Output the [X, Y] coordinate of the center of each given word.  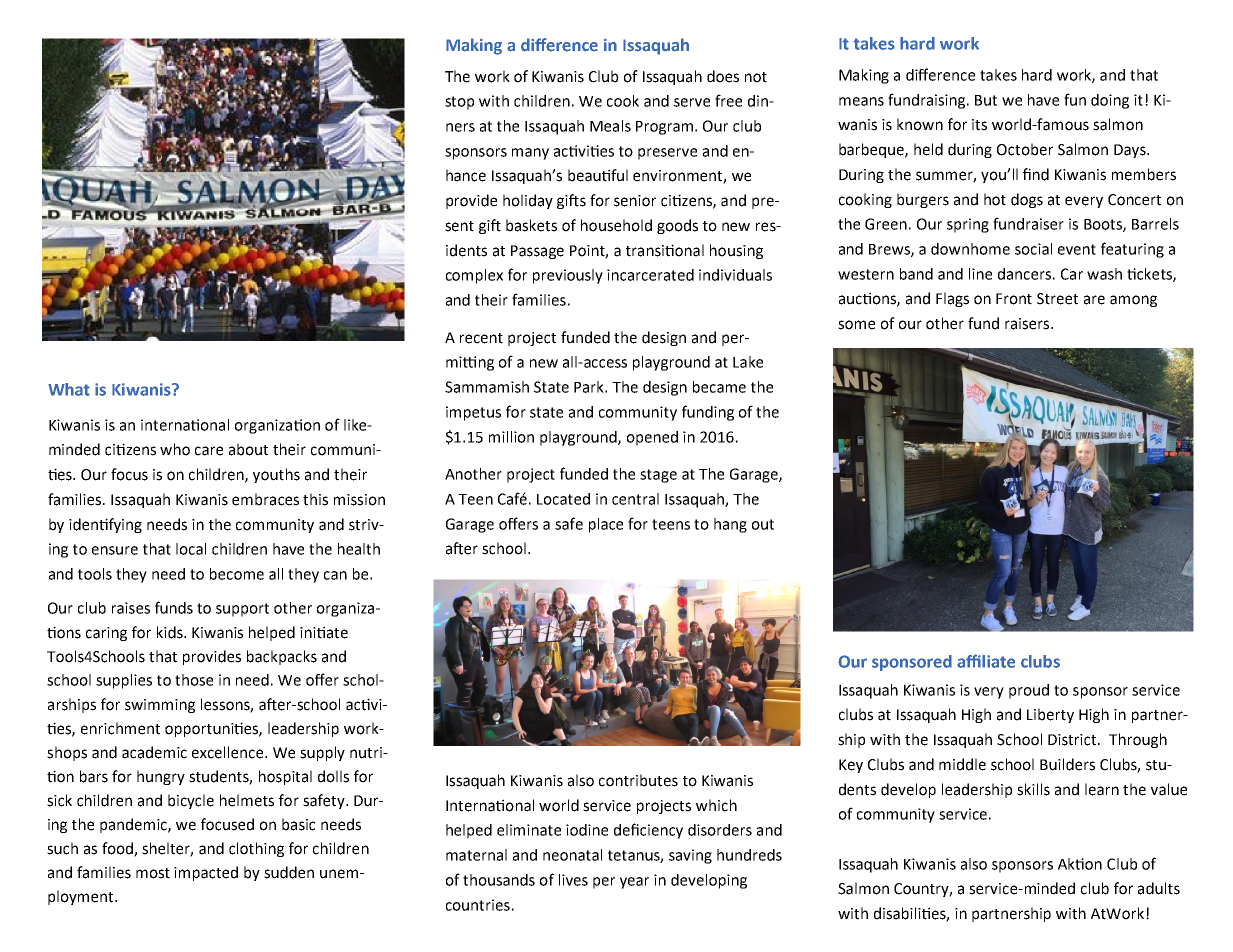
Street [1057, 299]
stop [459, 103]
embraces [265, 499]
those [194, 680]
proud [1029, 691]
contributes [638, 780]
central [635, 499]
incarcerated [650, 275]
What [69, 389]
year [634, 883]
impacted [206, 873]
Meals [610, 126]
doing [1110, 101]
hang [730, 525]
